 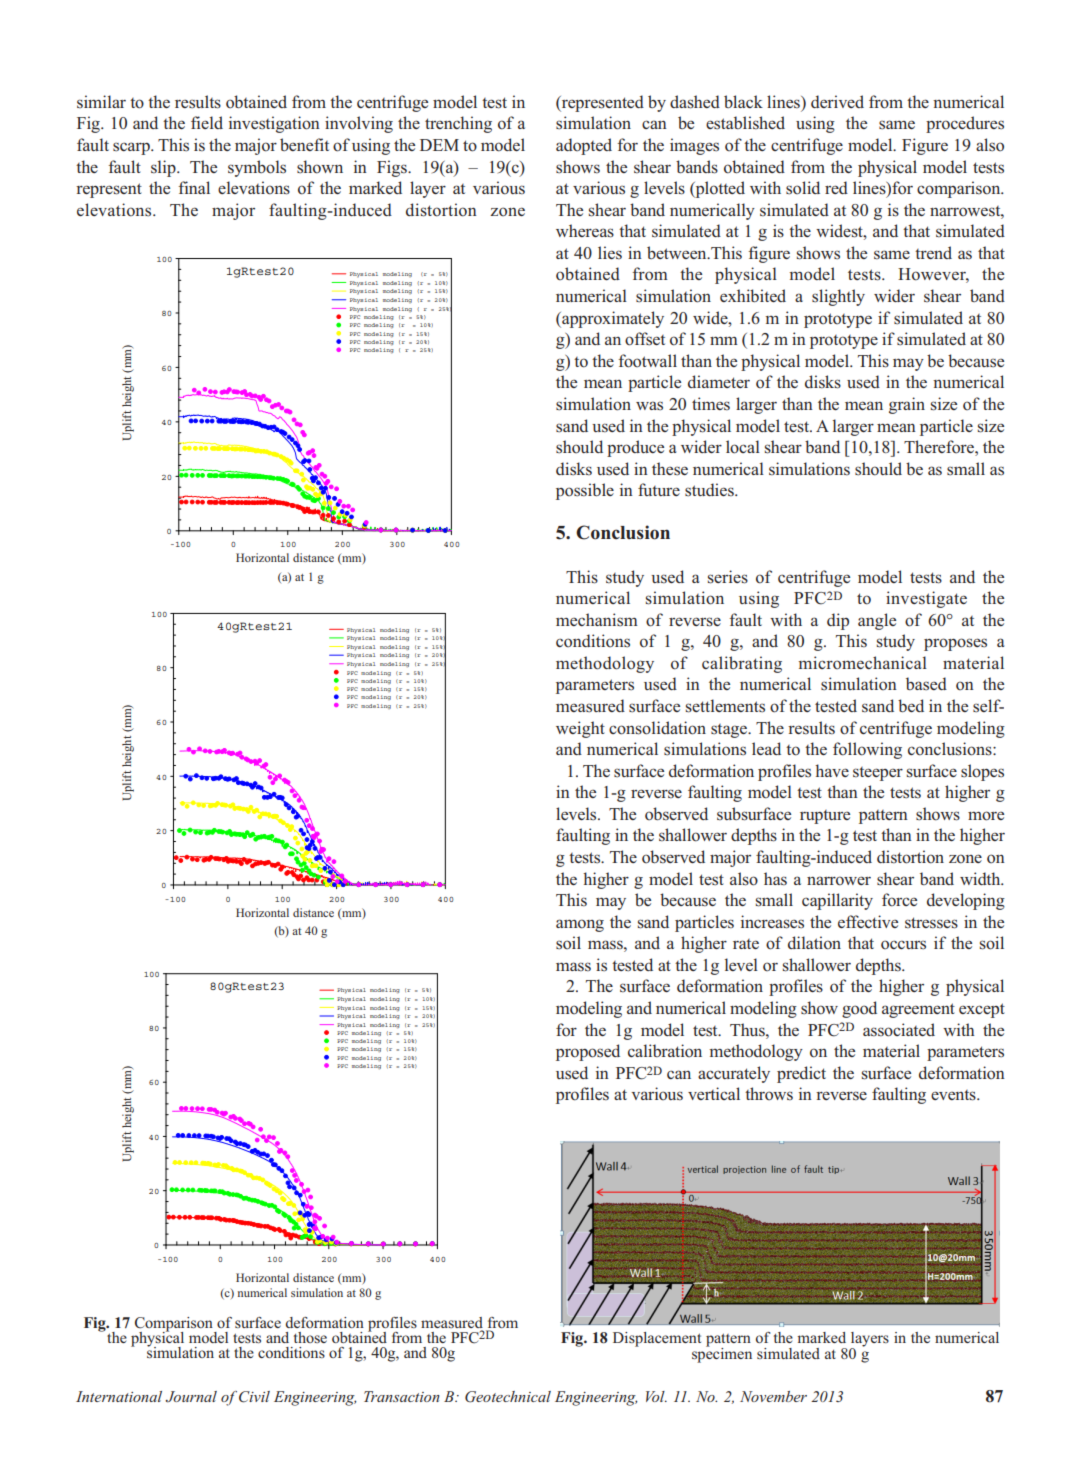 I want to click on stage, so click(x=730, y=731).
